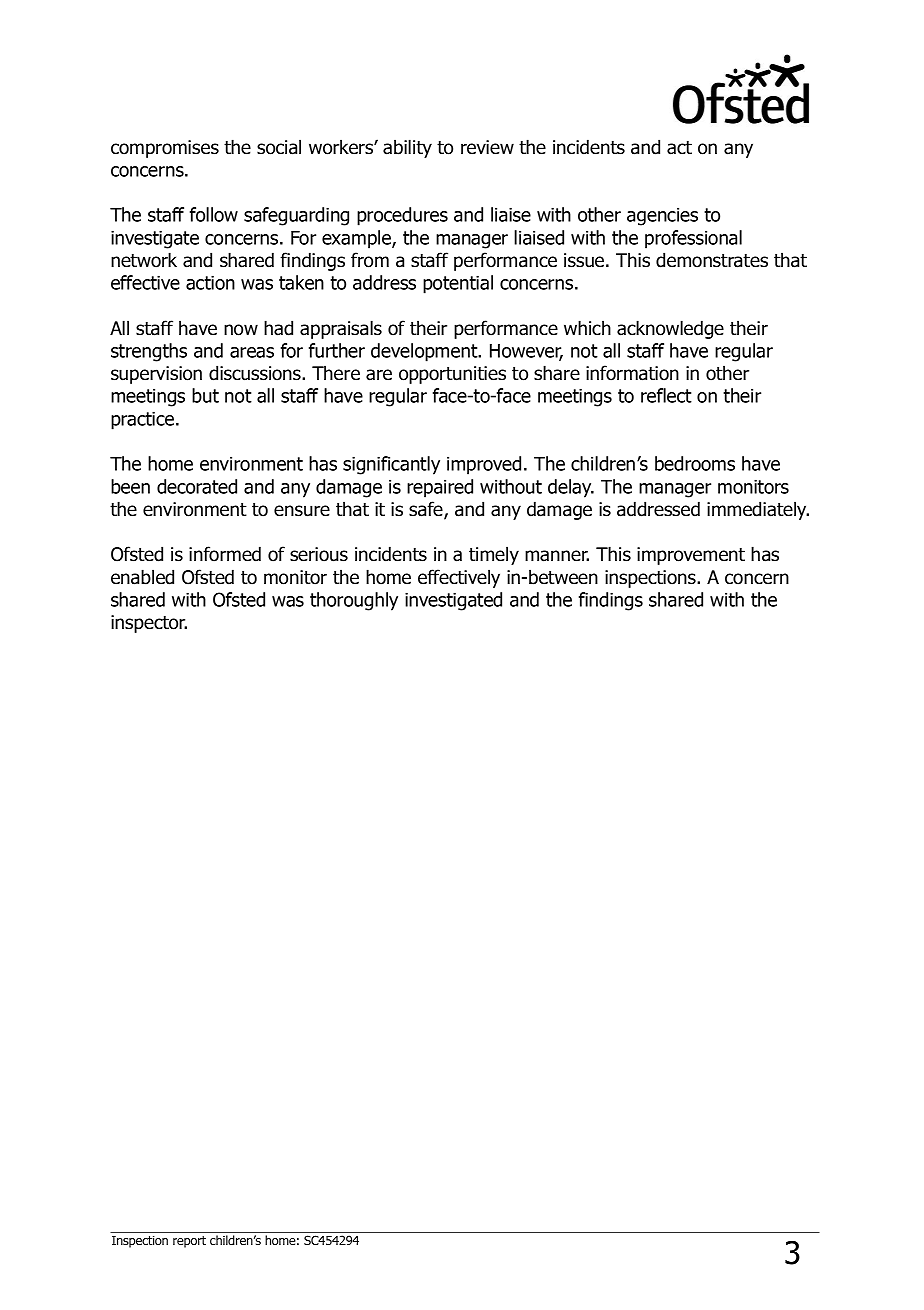 The height and width of the document is (1310, 924). Describe the element at coordinates (691, 556) in the document. I see `improvement` at that location.
